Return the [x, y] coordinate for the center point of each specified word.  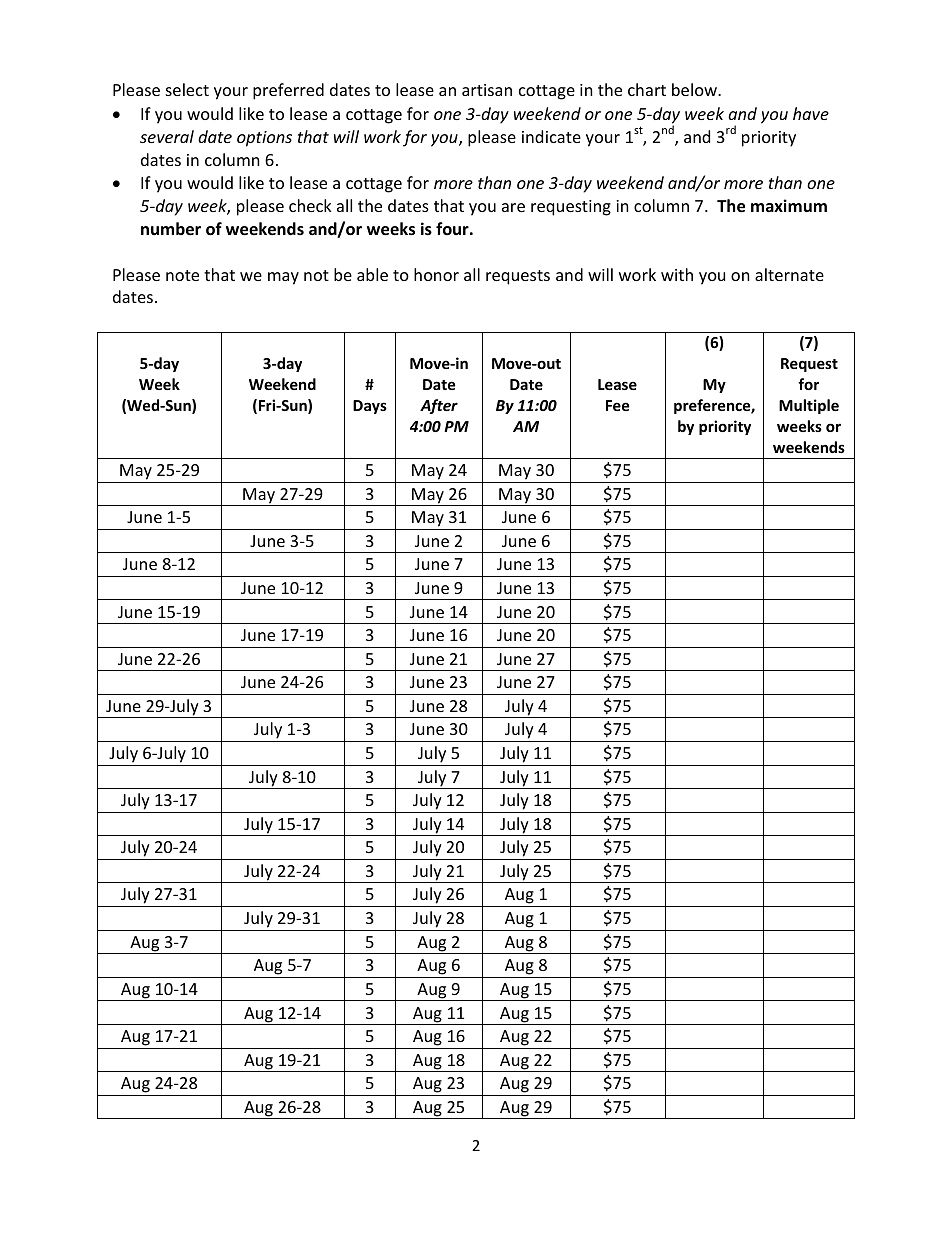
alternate [789, 274]
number [171, 229]
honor [436, 274]
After [439, 406]
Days [370, 407]
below [696, 89]
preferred [288, 91]
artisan [487, 90]
